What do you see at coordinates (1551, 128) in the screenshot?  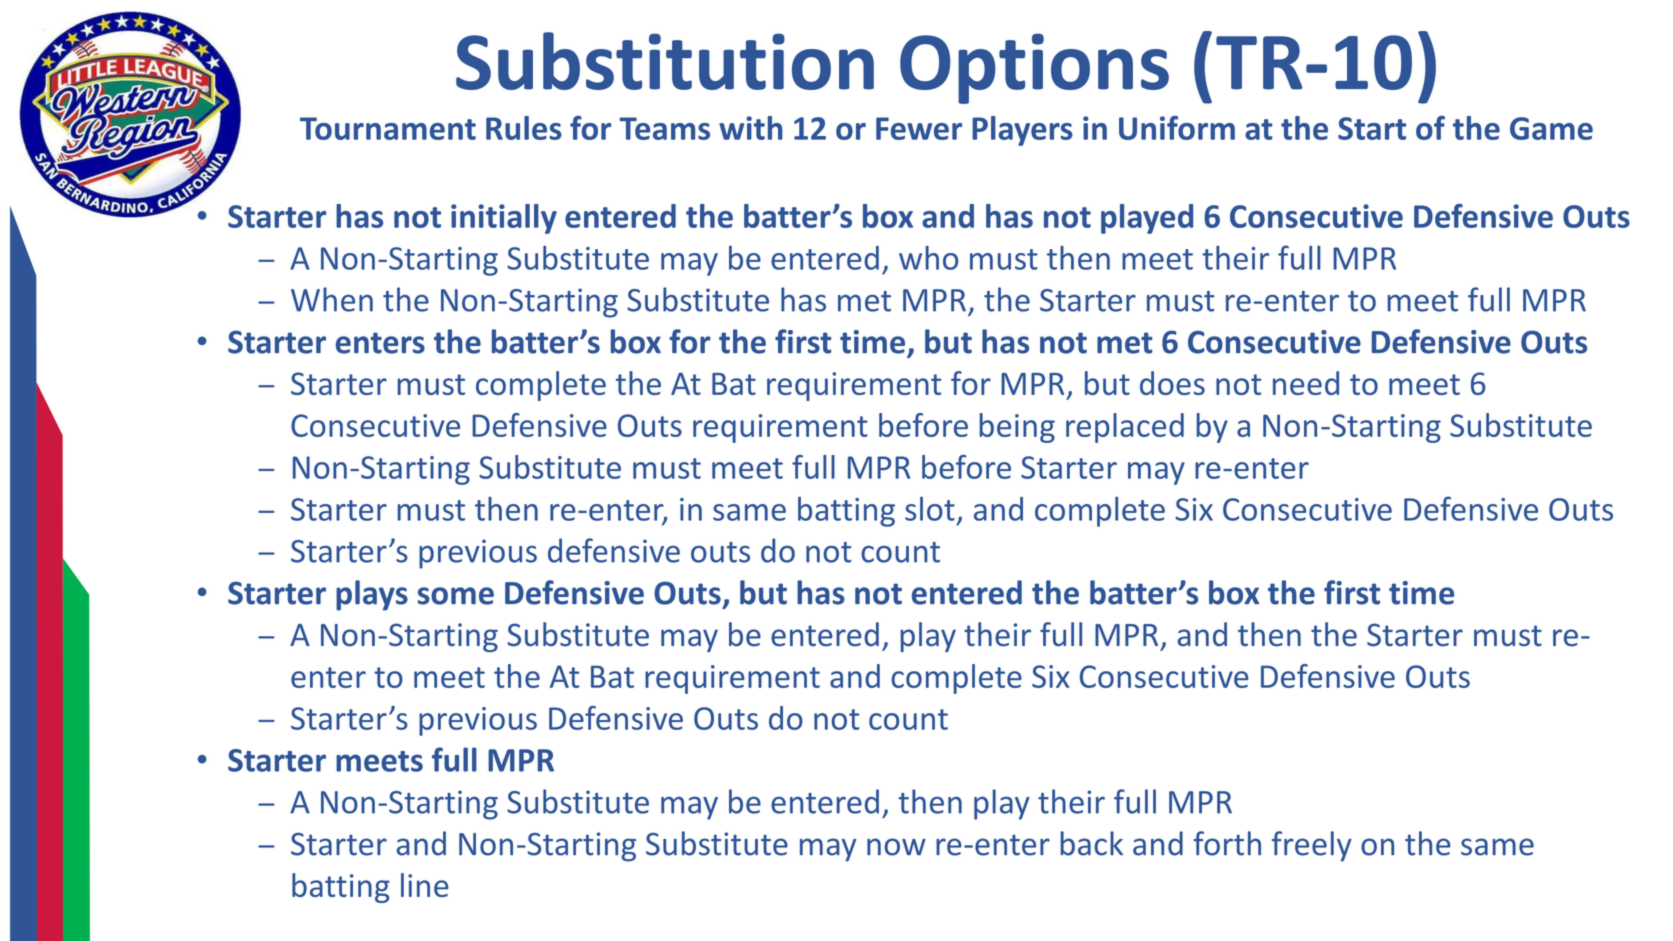 I see `Game` at bounding box center [1551, 128].
